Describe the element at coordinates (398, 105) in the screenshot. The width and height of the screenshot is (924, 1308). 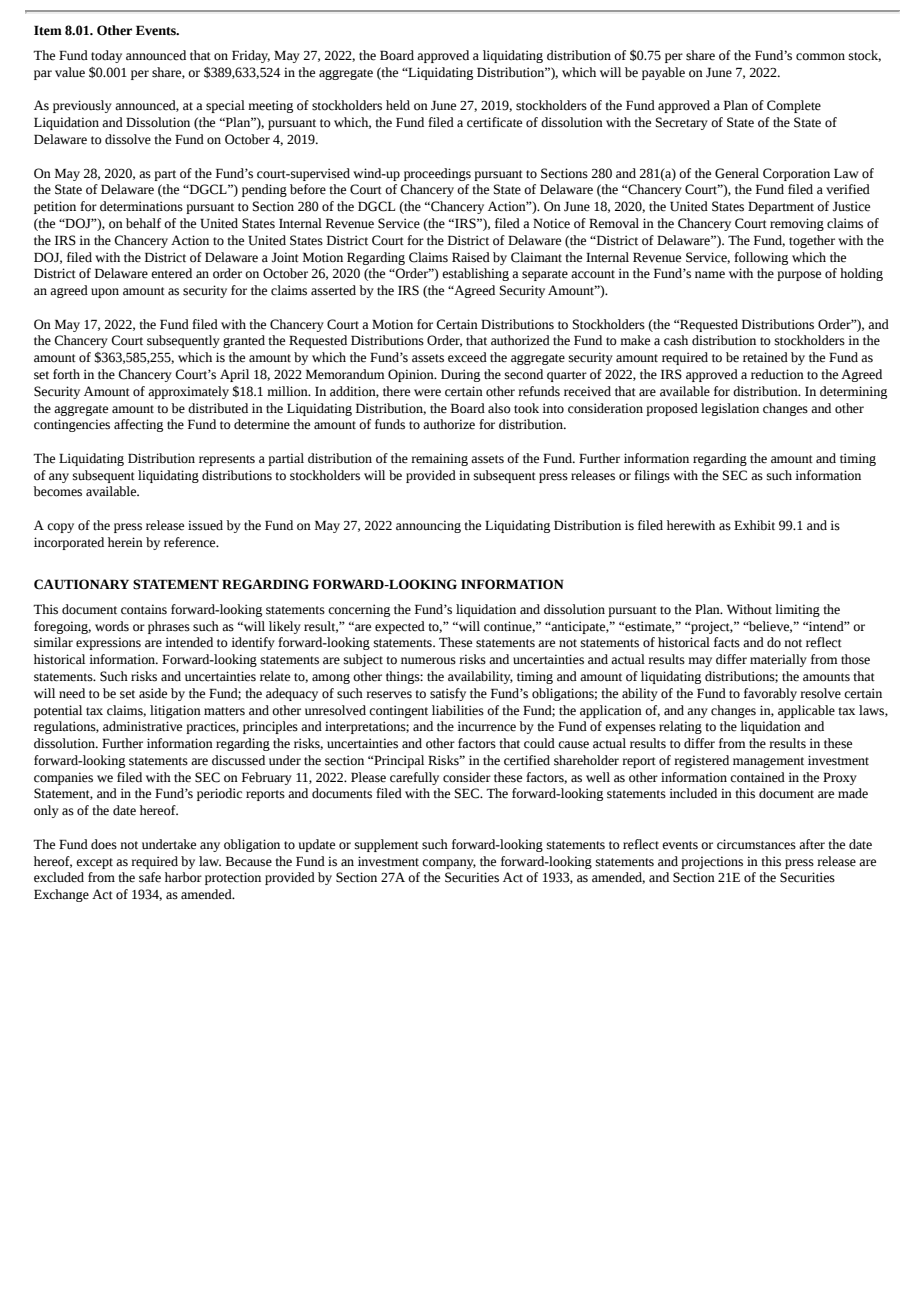
I see `held` at that location.
